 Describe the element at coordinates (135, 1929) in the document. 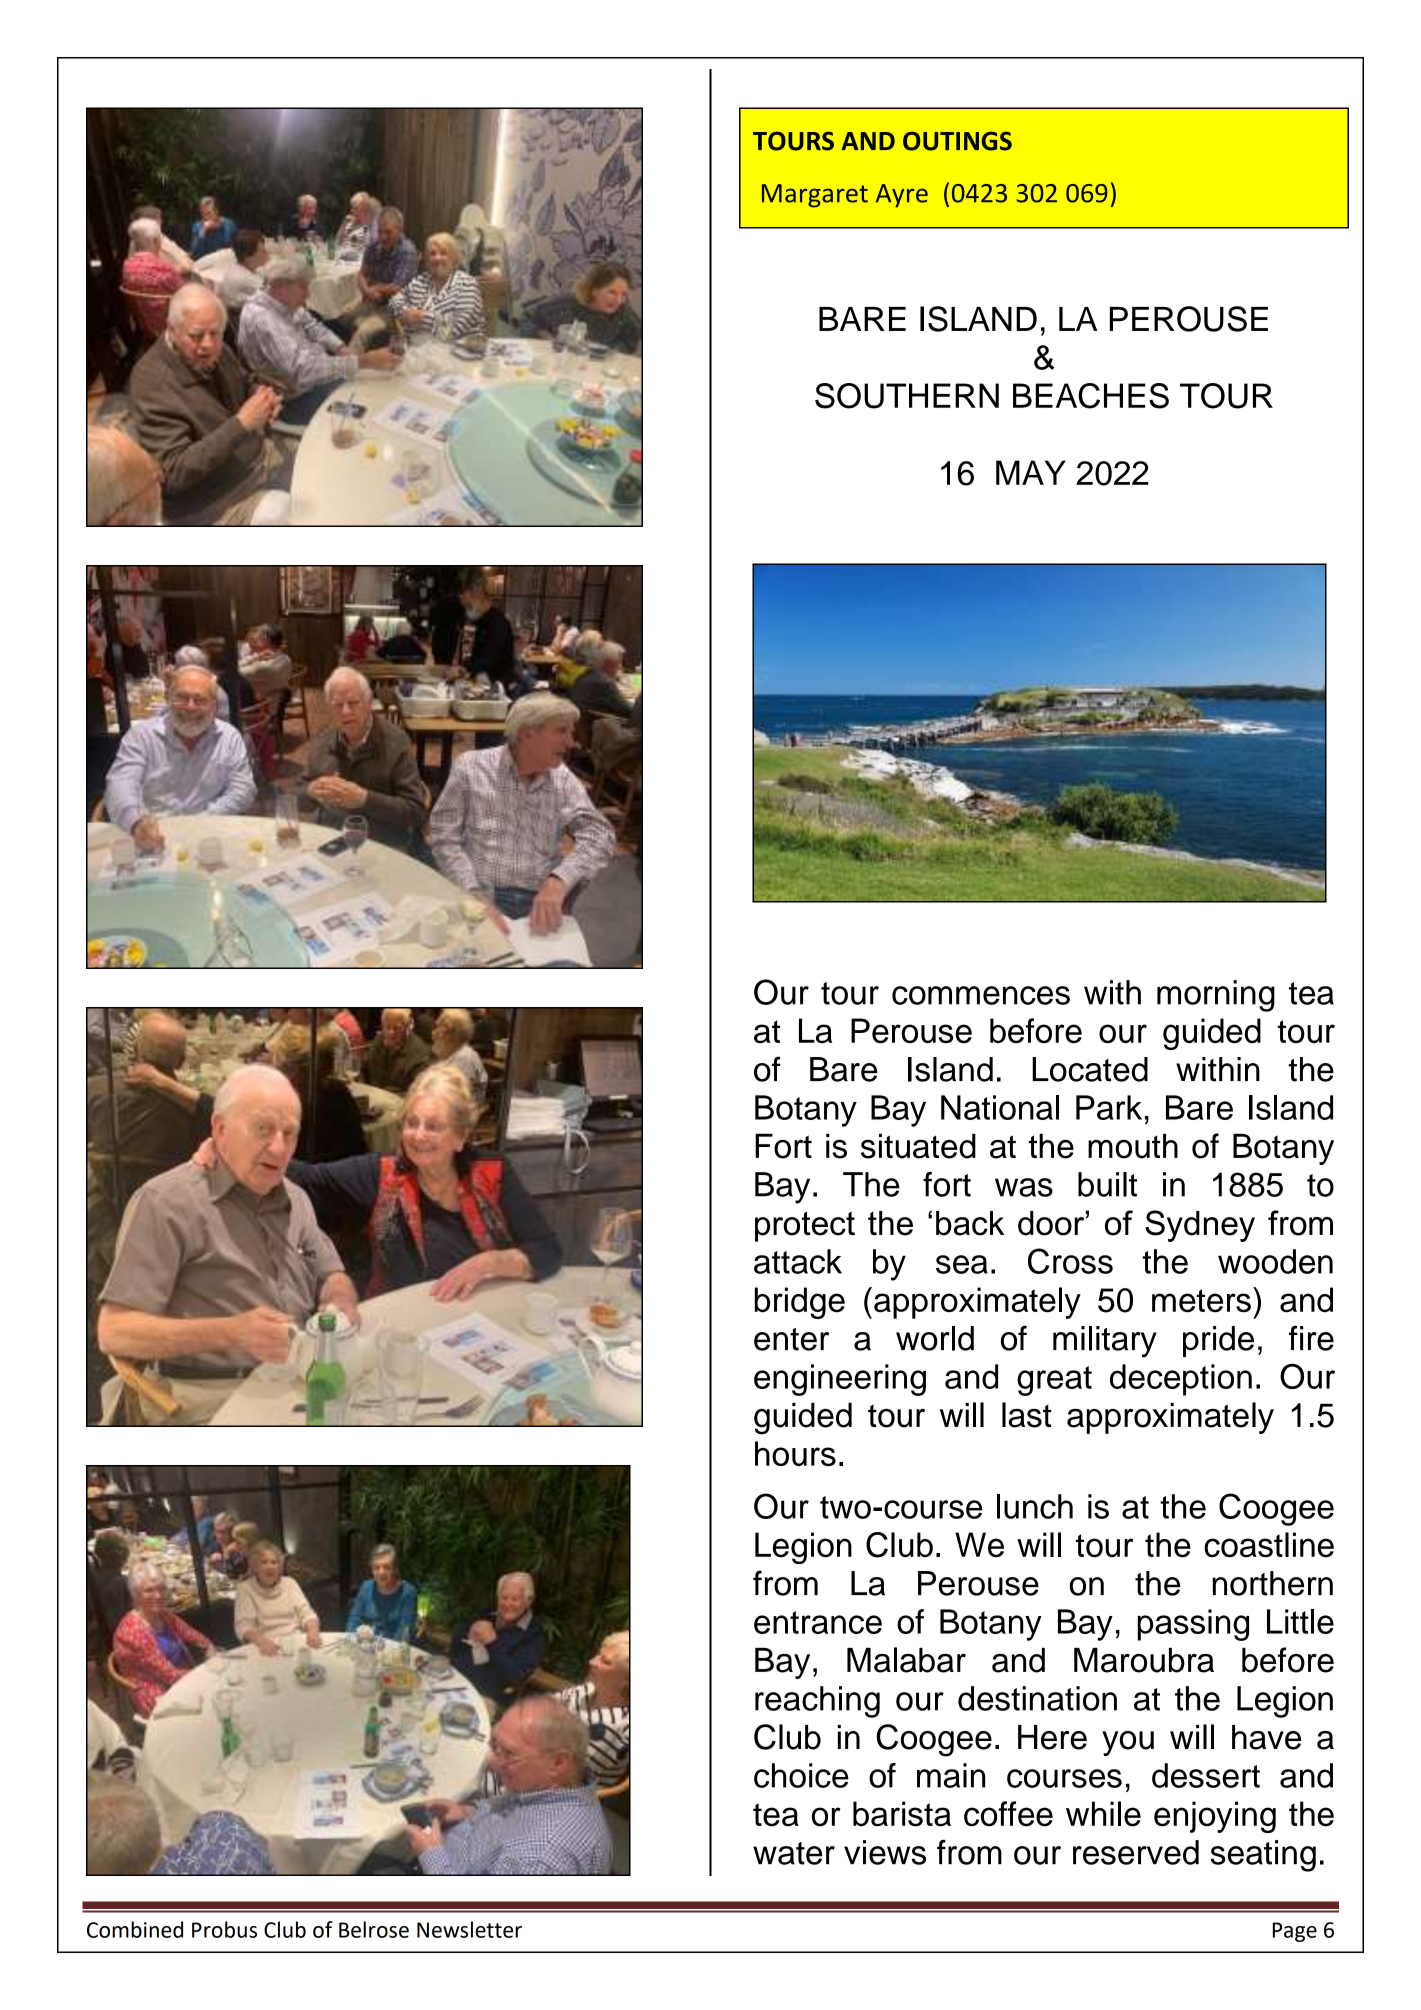

I see `Combined` at that location.
